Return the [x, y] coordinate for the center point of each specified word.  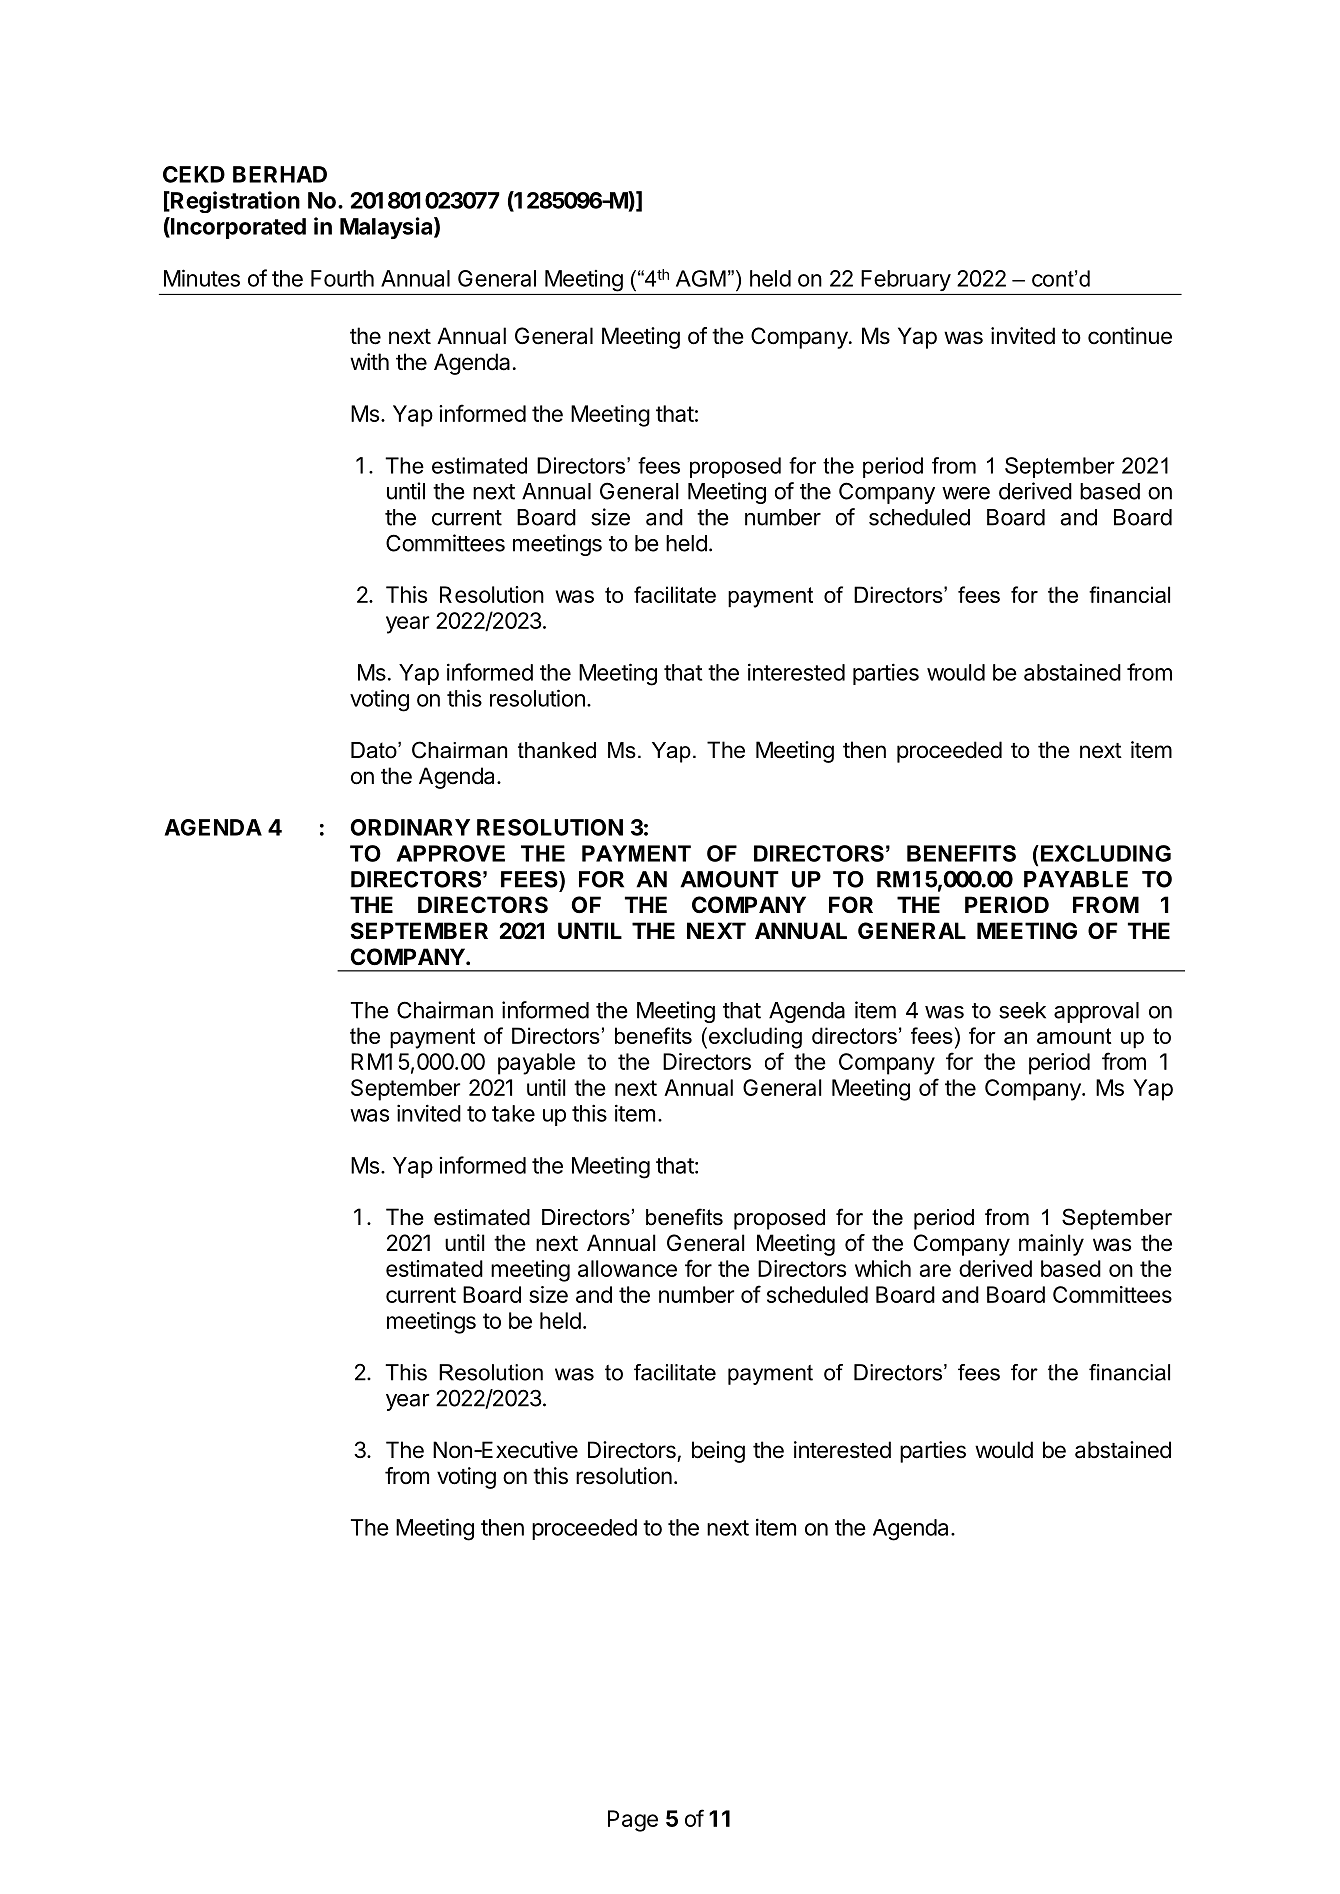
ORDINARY [410, 827]
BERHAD [280, 174]
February [906, 280]
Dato [375, 750]
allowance [627, 1268]
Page [633, 1821]
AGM [701, 278]
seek [1022, 1010]
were [966, 493]
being [718, 1452]
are [935, 1270]
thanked [557, 750]
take [513, 1113]
